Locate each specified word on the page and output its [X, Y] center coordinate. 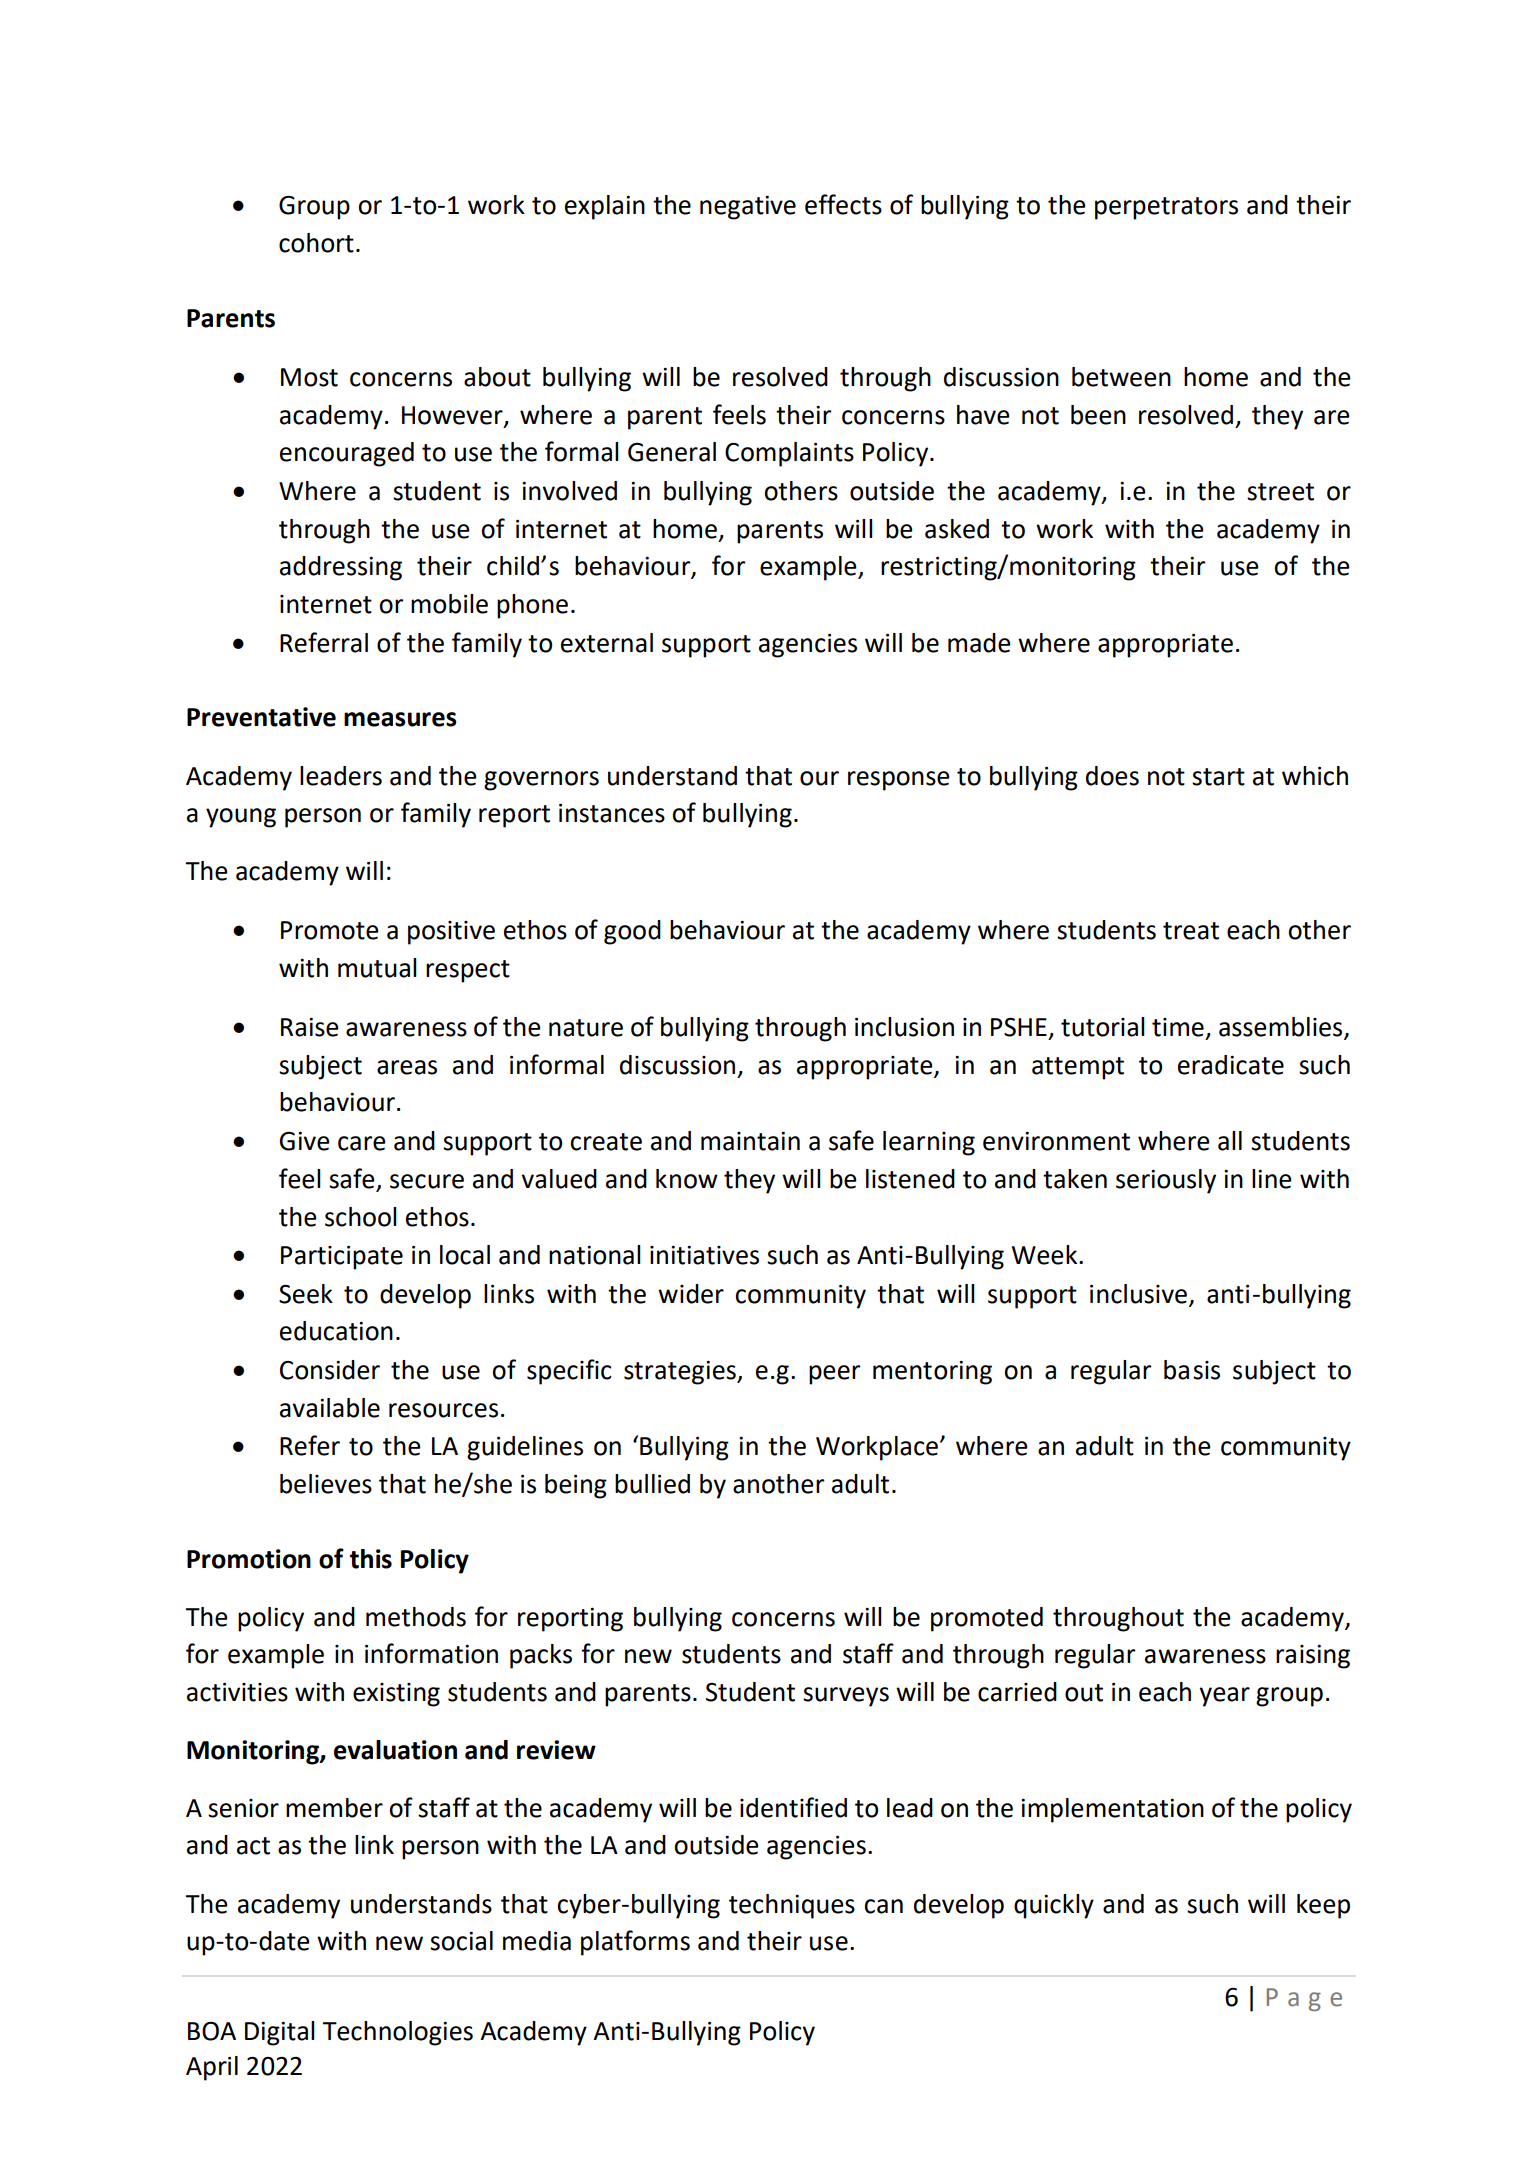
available [330, 1408]
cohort [316, 243]
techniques [792, 1906]
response [899, 781]
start [1218, 777]
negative [748, 208]
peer [835, 1375]
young [241, 818]
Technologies [397, 2033]
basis [1192, 1370]
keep [1323, 1906]
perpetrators [1166, 208]
